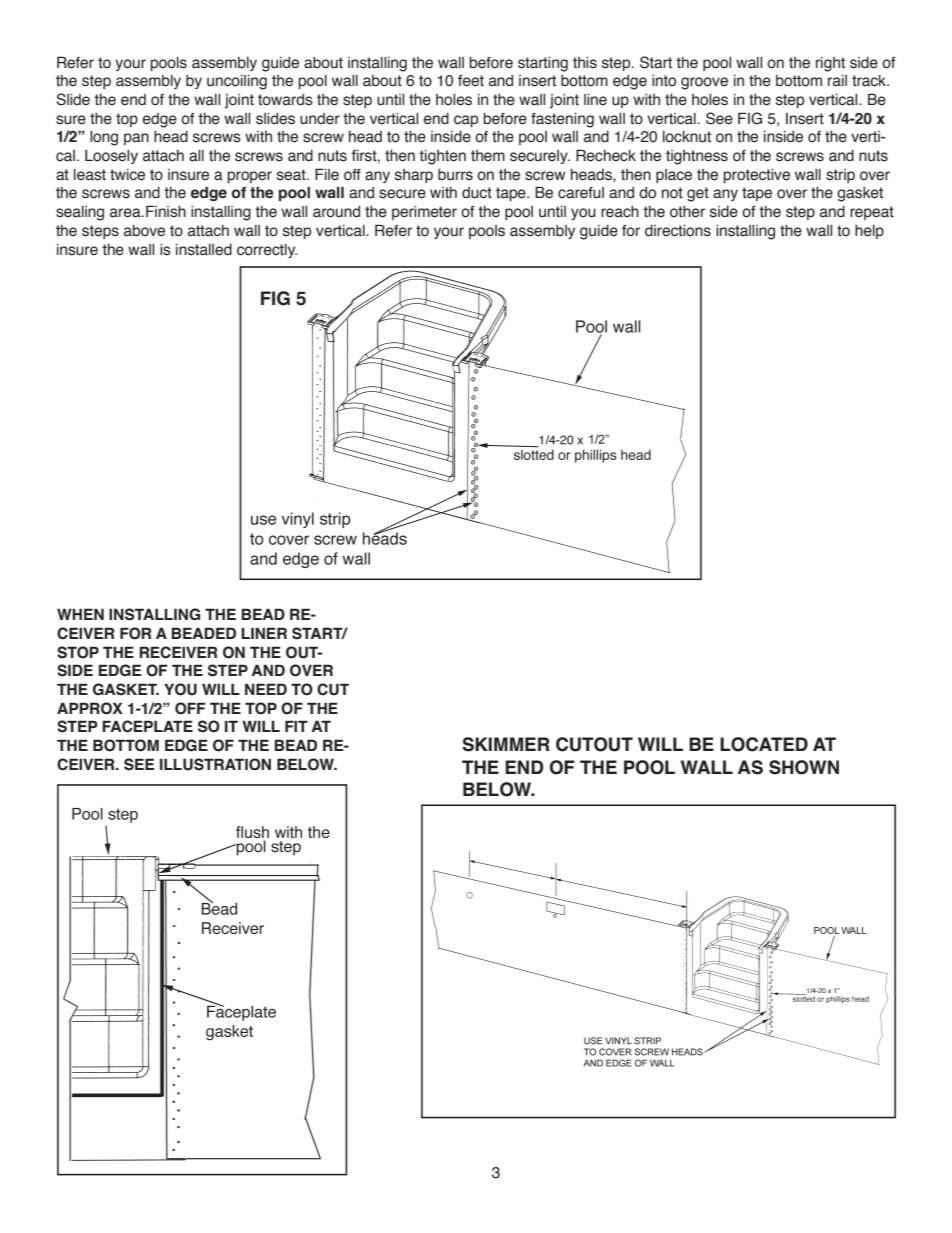  What do you see at coordinates (267, 251) in the screenshot?
I see `correctly` at bounding box center [267, 251].
